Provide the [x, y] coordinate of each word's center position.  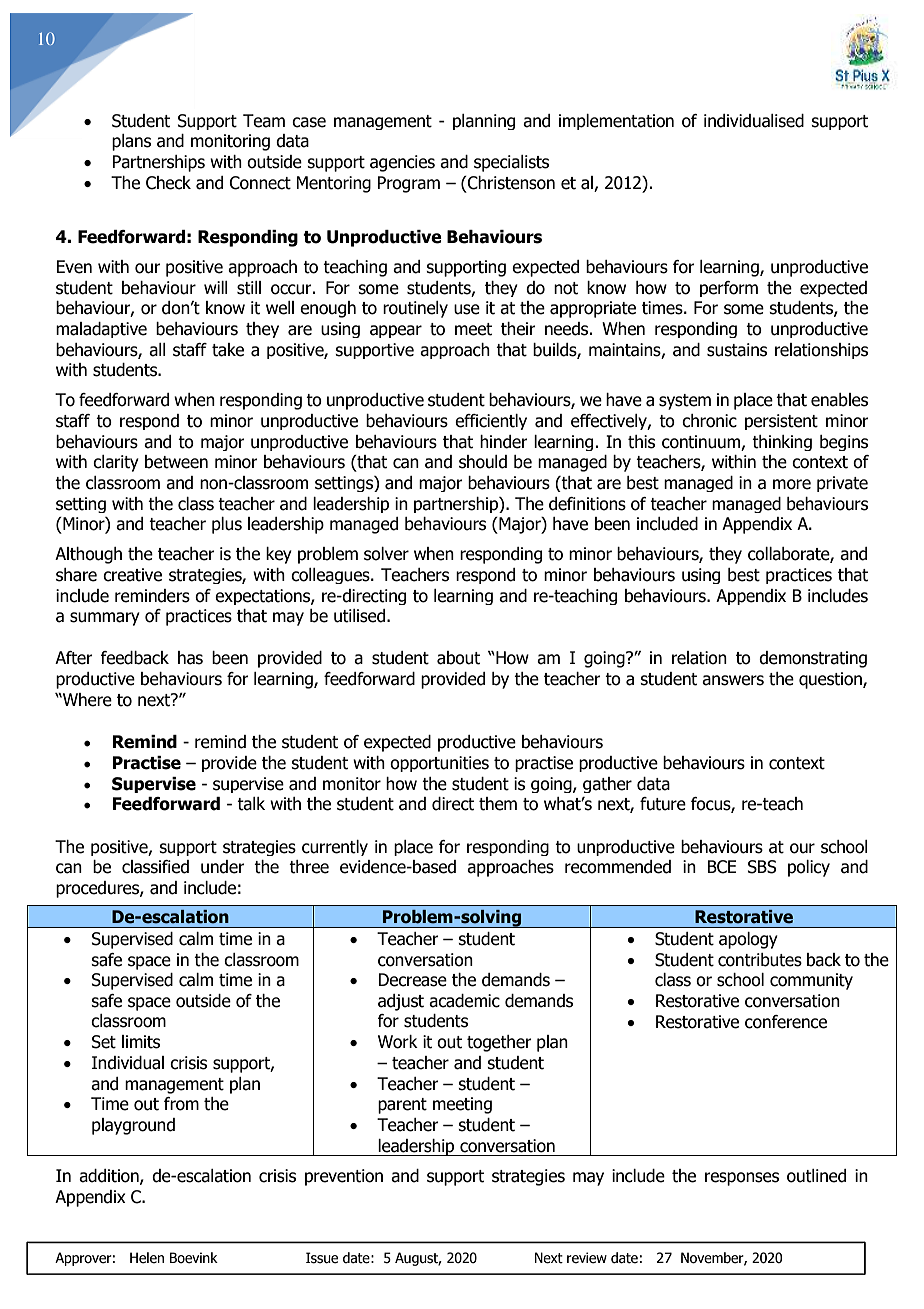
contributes [760, 960]
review [587, 1258]
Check [168, 183]
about [458, 658]
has [190, 658]
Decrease [412, 980]
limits [141, 1042]
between [176, 462]
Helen [147, 1258]
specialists [511, 163]
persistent [781, 422]
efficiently [491, 422]
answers [733, 680]
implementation [616, 122]
